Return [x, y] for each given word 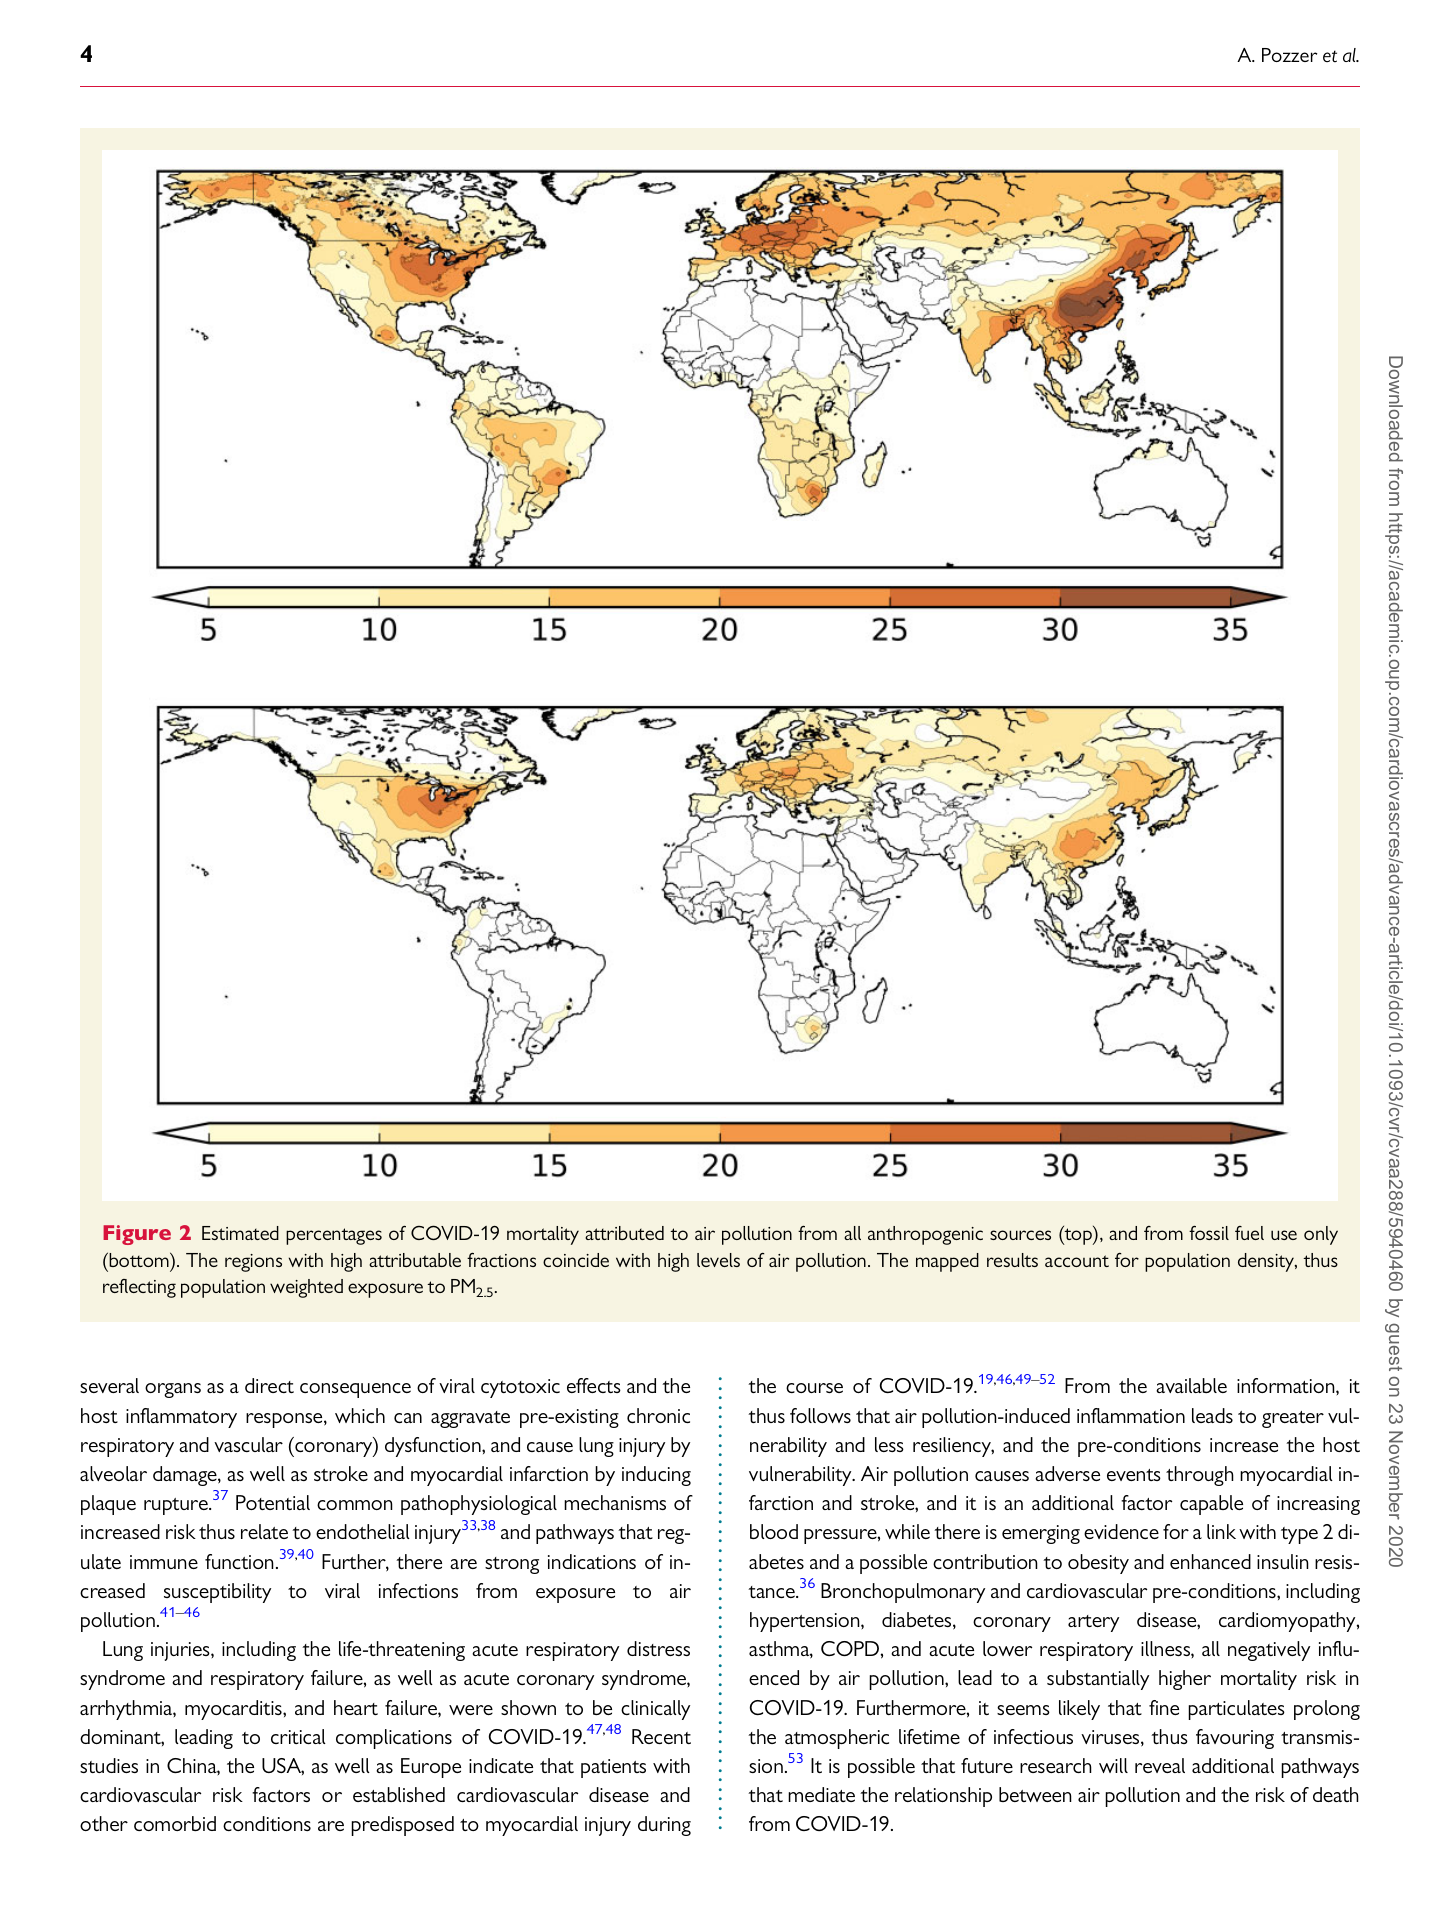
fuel [1249, 1233]
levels [718, 1260]
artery [1093, 1623]
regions [253, 1263]
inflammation [1131, 1415]
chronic [658, 1415]
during [664, 1826]
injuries [181, 1651]
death [1336, 1794]
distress [658, 1648]
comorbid [175, 1823]
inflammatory [181, 1418]
